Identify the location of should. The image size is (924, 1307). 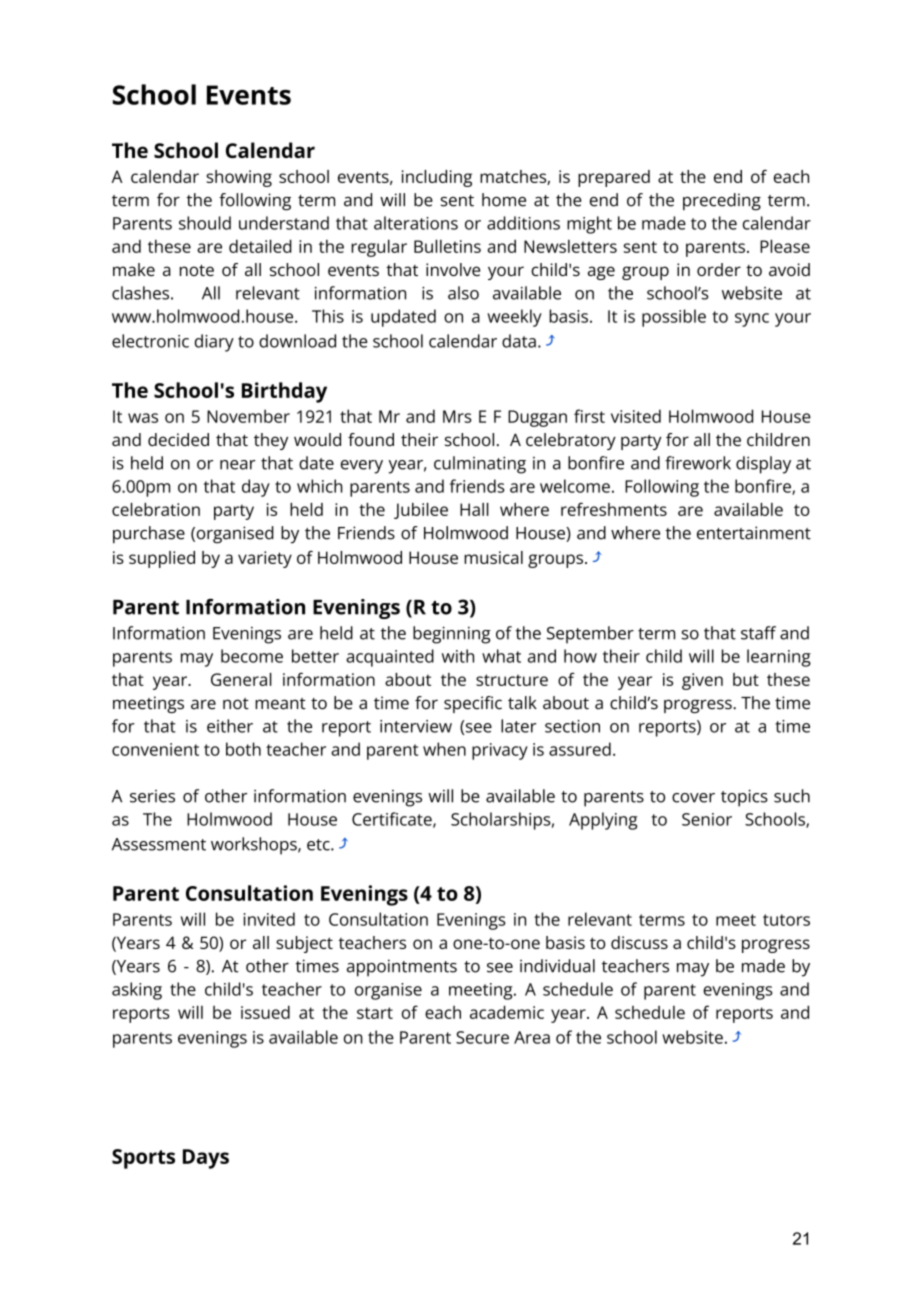
(205, 223).
